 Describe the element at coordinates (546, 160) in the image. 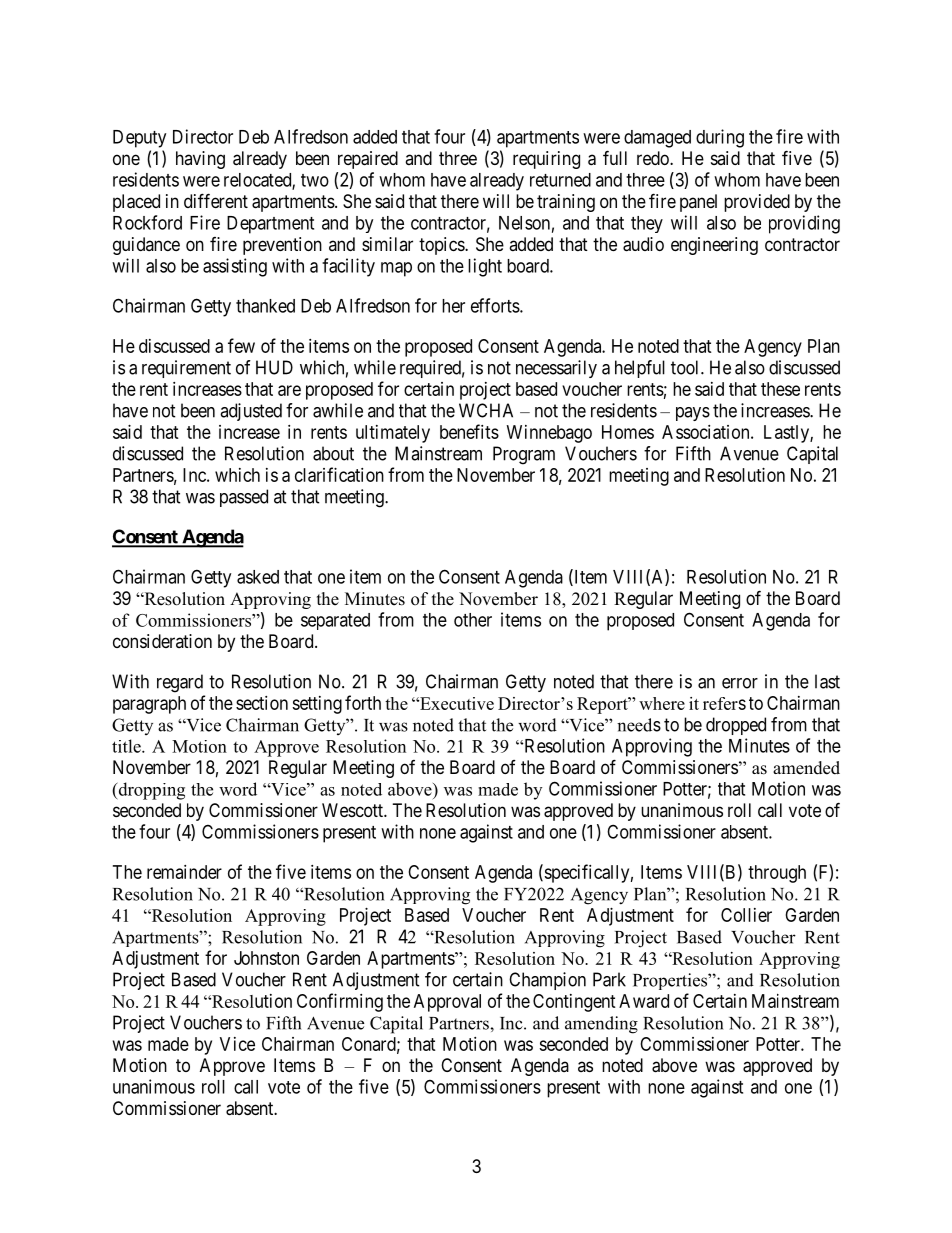

I see `requiring` at that location.
